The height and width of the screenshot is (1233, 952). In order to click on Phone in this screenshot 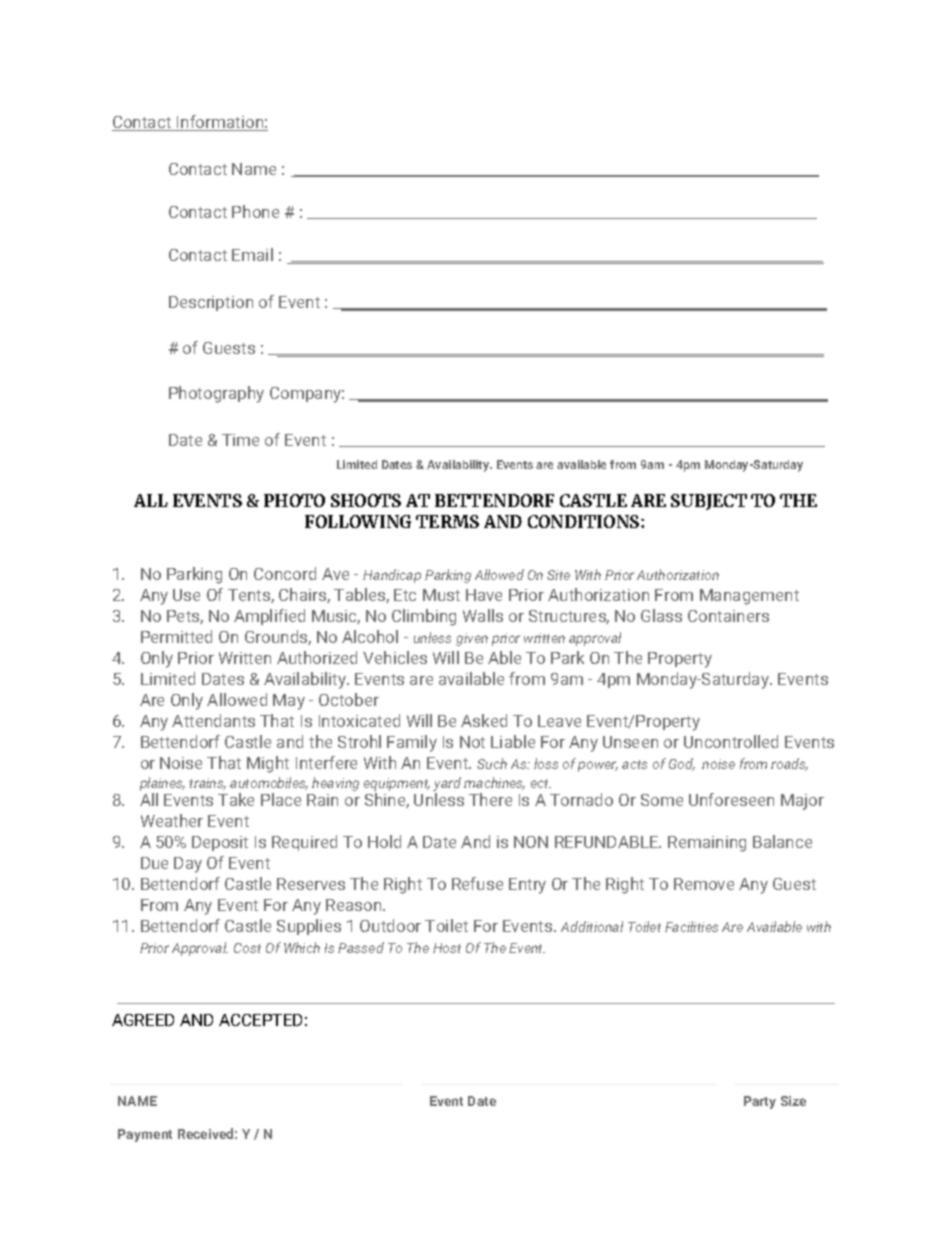, I will do `click(255, 211)`.
